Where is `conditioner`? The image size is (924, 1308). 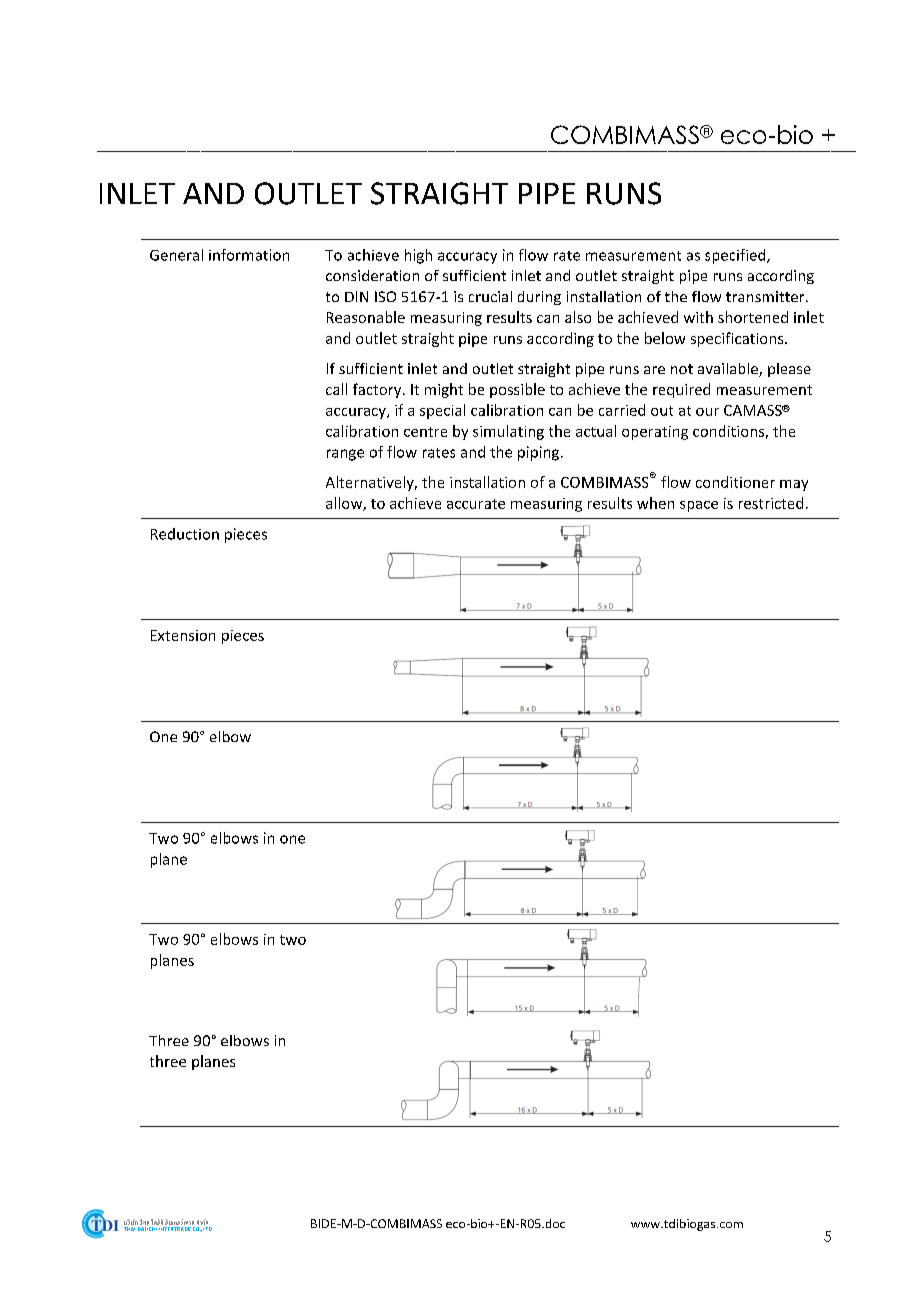
conditioner is located at coordinates (735, 482).
